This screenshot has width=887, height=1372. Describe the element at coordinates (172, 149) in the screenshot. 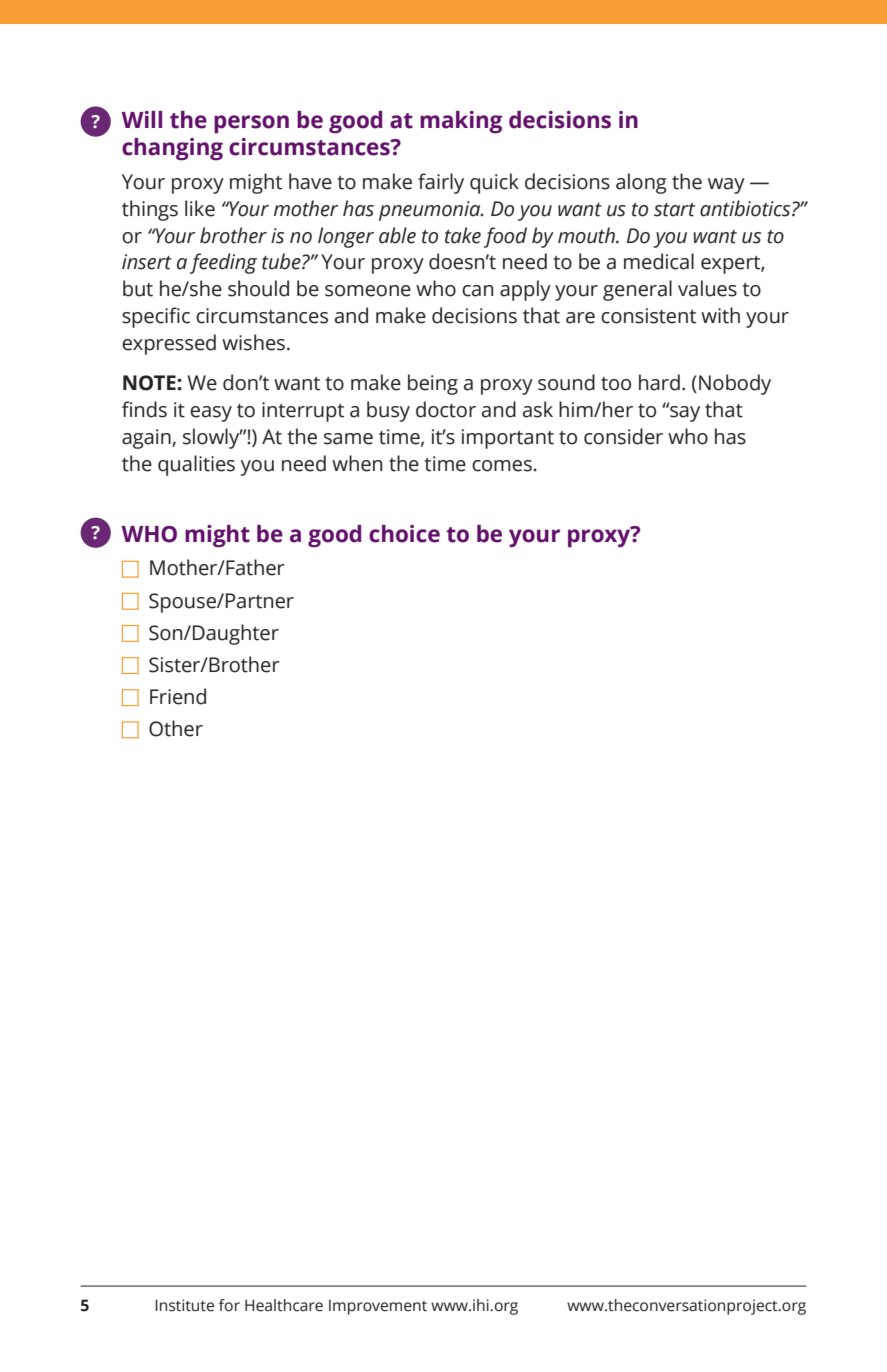

I see `changing` at that location.
